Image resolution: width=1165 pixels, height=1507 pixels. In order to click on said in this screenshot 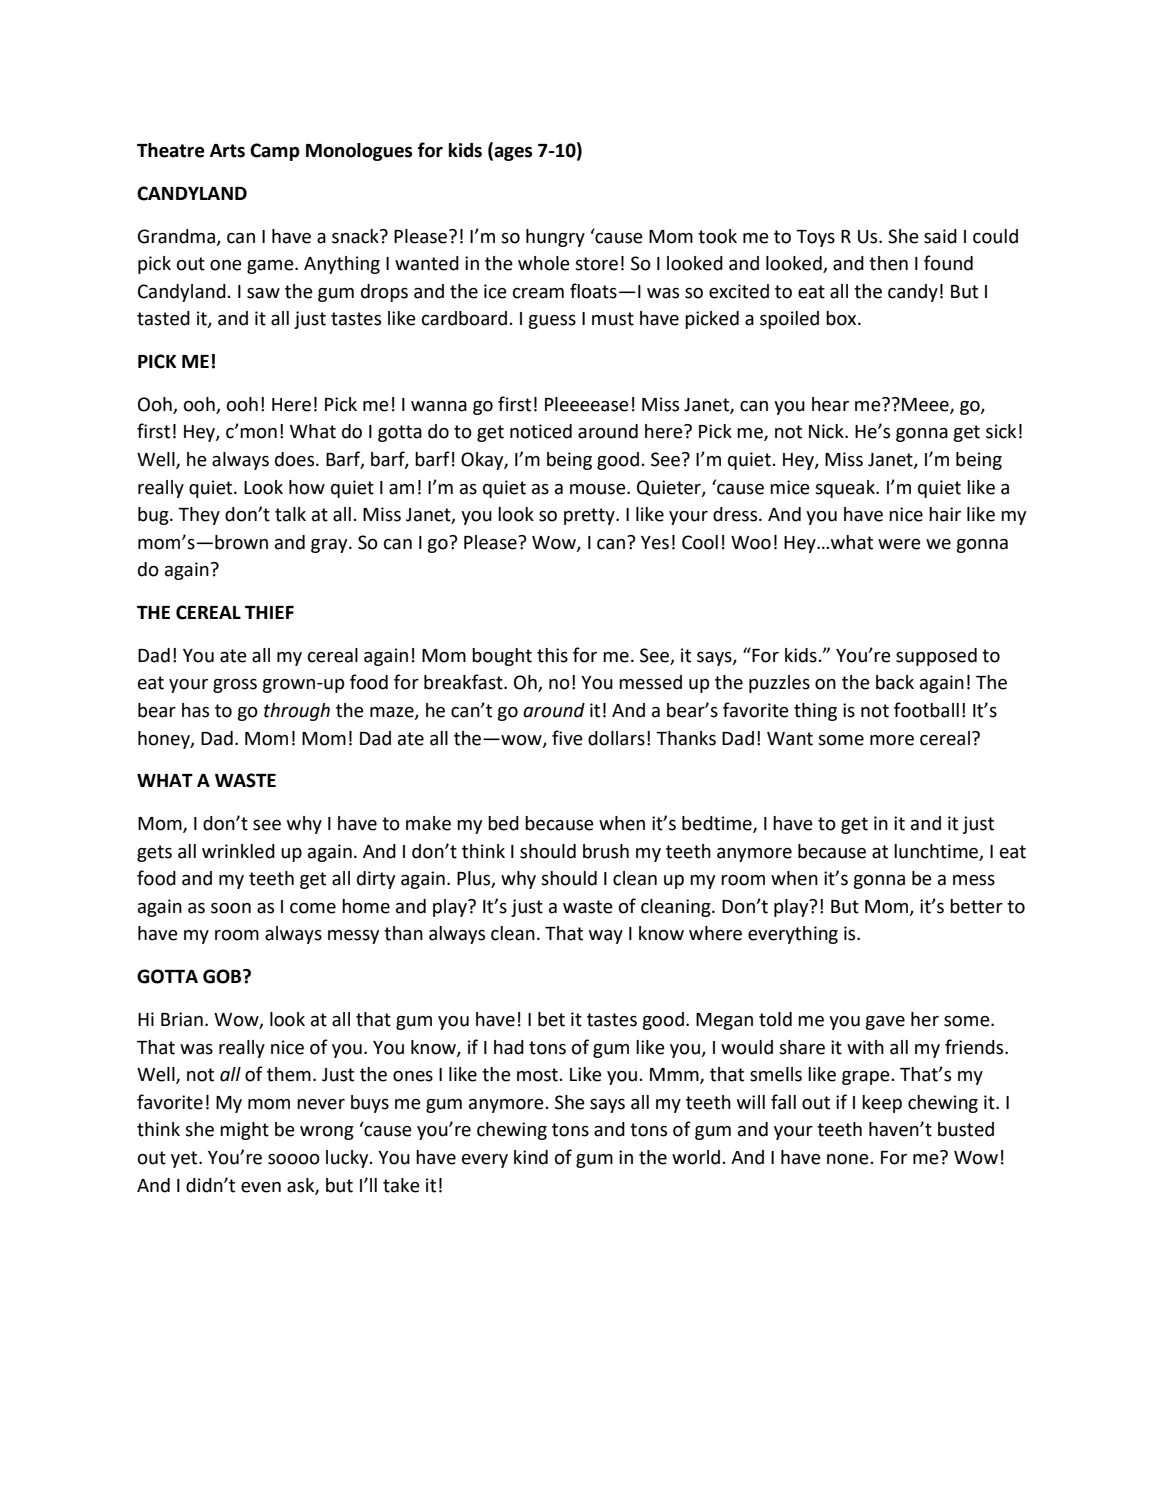, I will do `click(940, 236)`.
